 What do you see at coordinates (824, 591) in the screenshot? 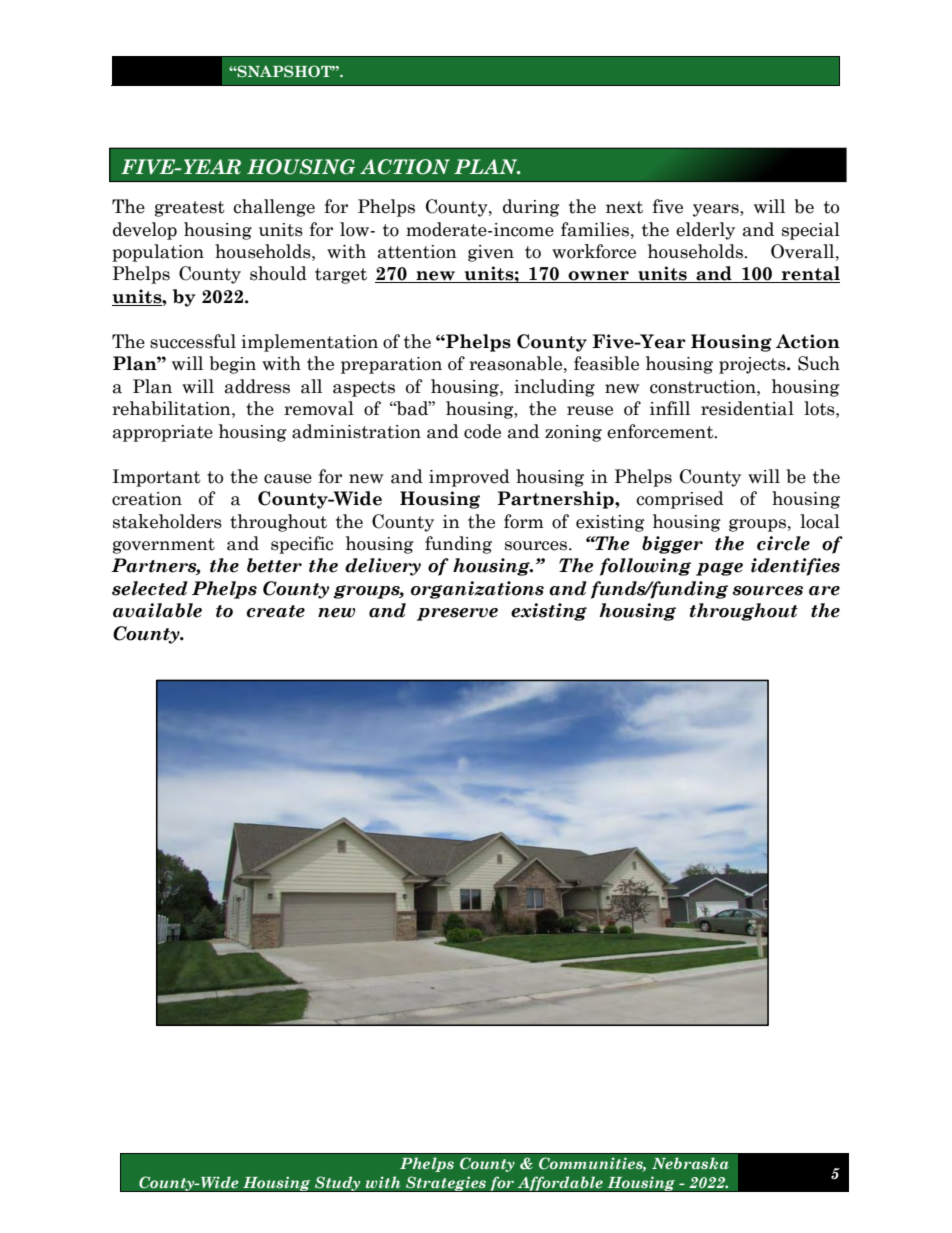
I see `are` at bounding box center [824, 591].
